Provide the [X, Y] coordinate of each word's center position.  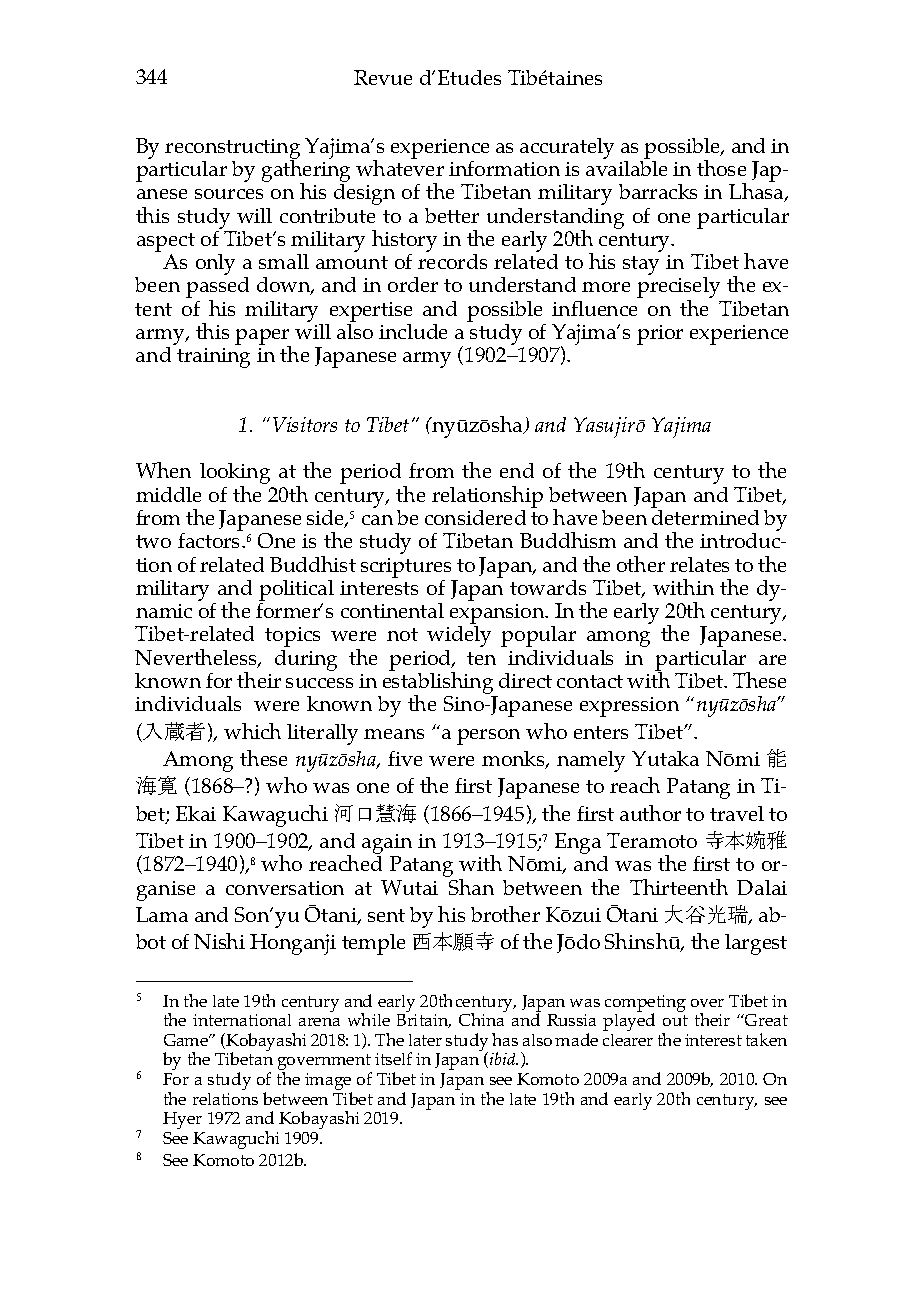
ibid [502, 1060]
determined [705, 517]
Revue [383, 77]
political [296, 590]
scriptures [406, 568]
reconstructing [232, 150]
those [721, 168]
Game [187, 1040]
